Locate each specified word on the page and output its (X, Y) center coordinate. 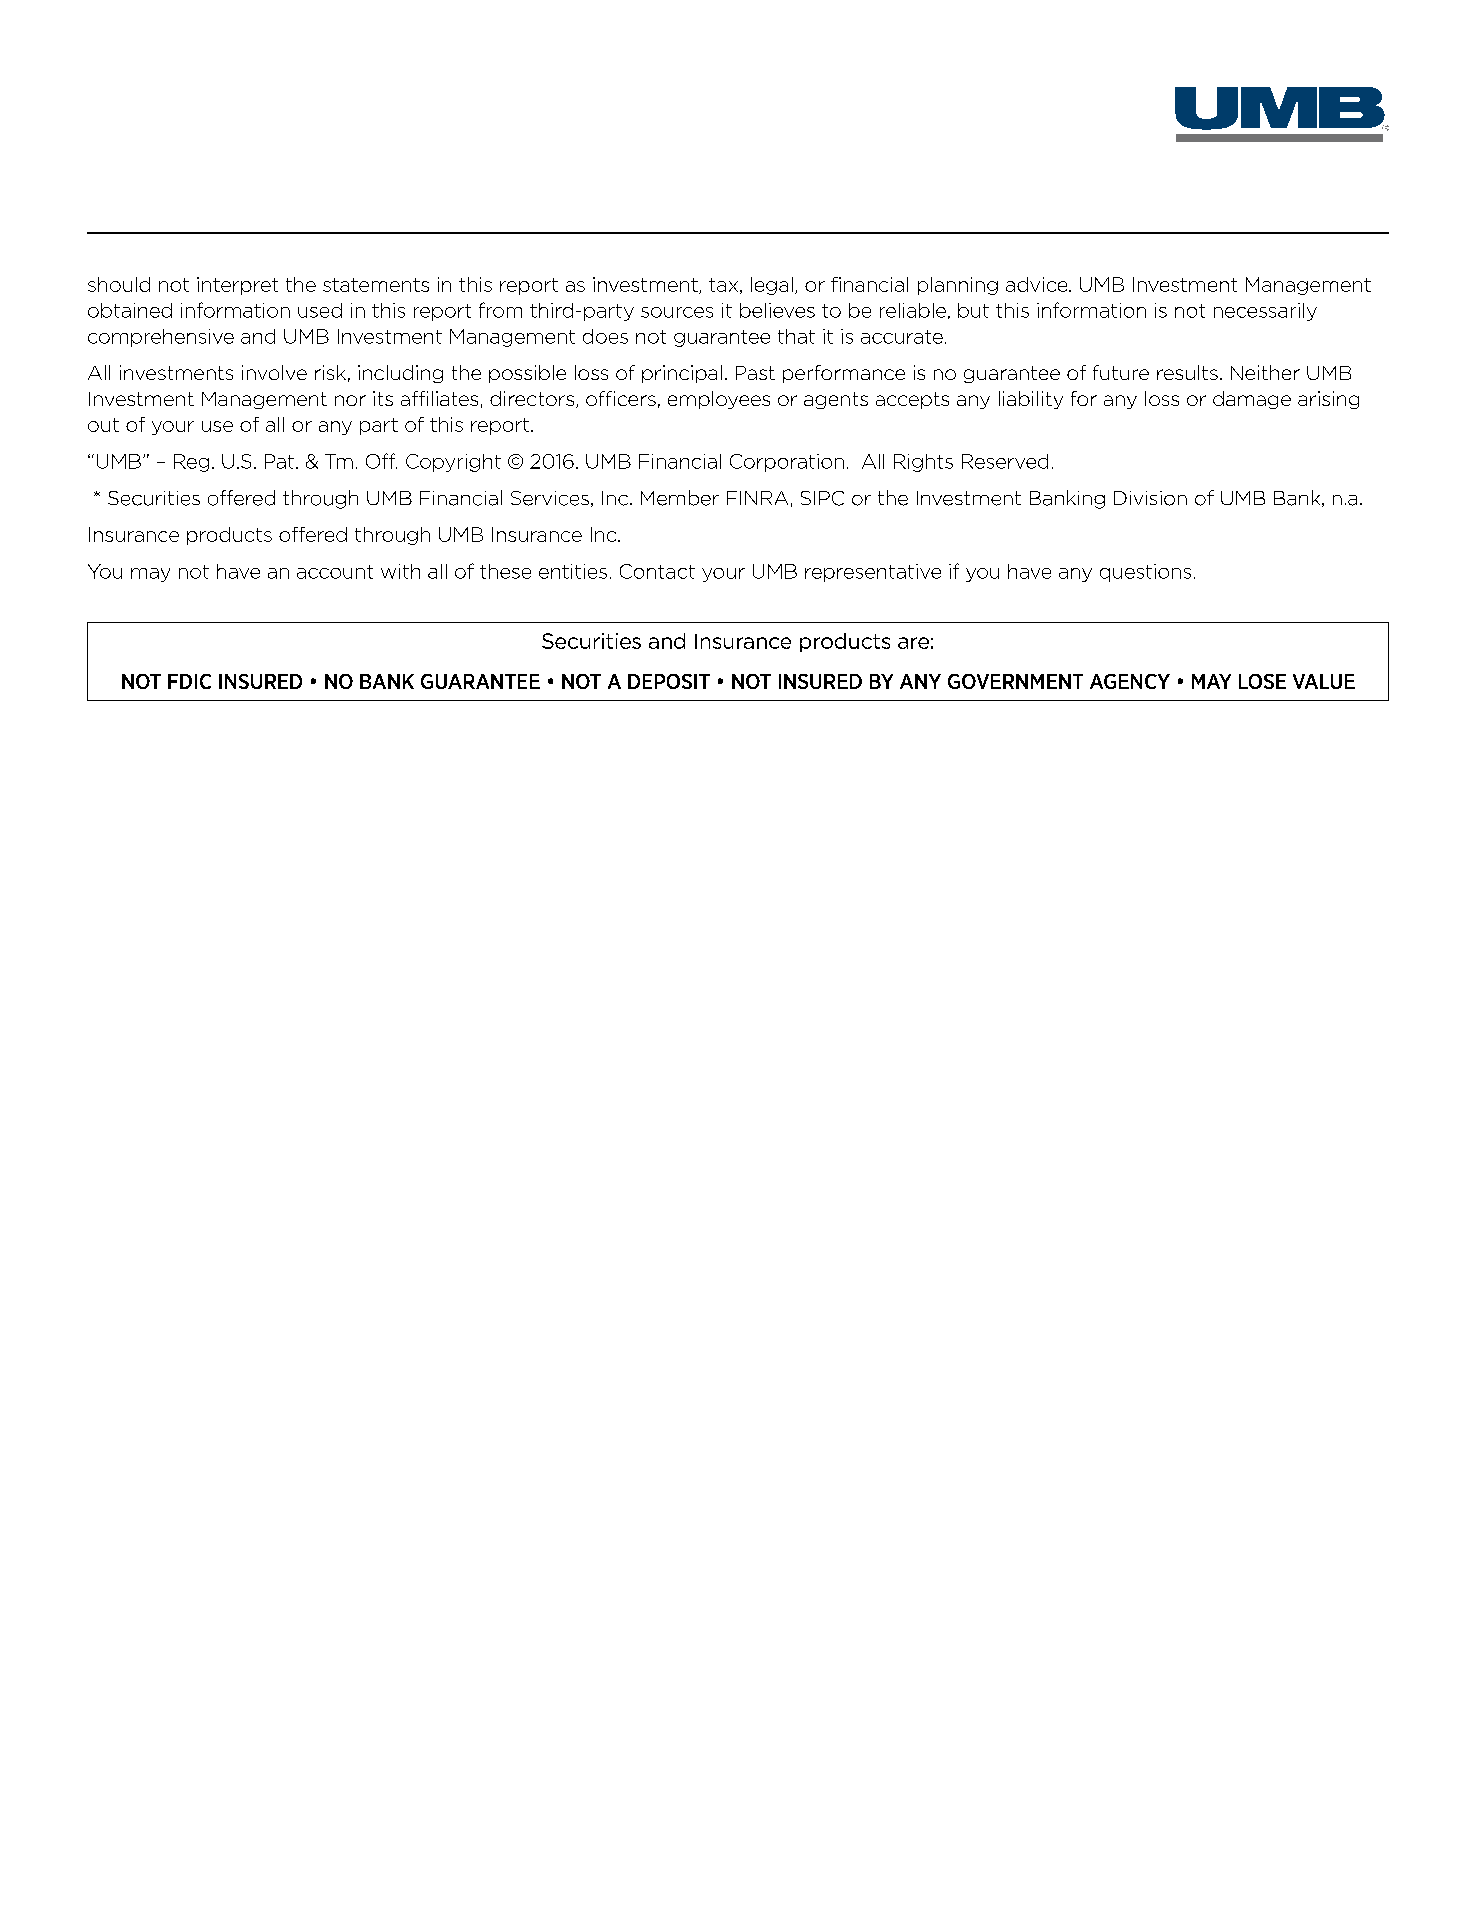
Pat (279, 461)
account (335, 572)
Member (680, 498)
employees (719, 400)
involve (274, 372)
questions (1145, 573)
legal (772, 286)
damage (1252, 400)
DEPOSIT (669, 681)
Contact (657, 571)
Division (1150, 498)
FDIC (189, 681)
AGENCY (1130, 681)
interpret (237, 286)
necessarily (1265, 312)
